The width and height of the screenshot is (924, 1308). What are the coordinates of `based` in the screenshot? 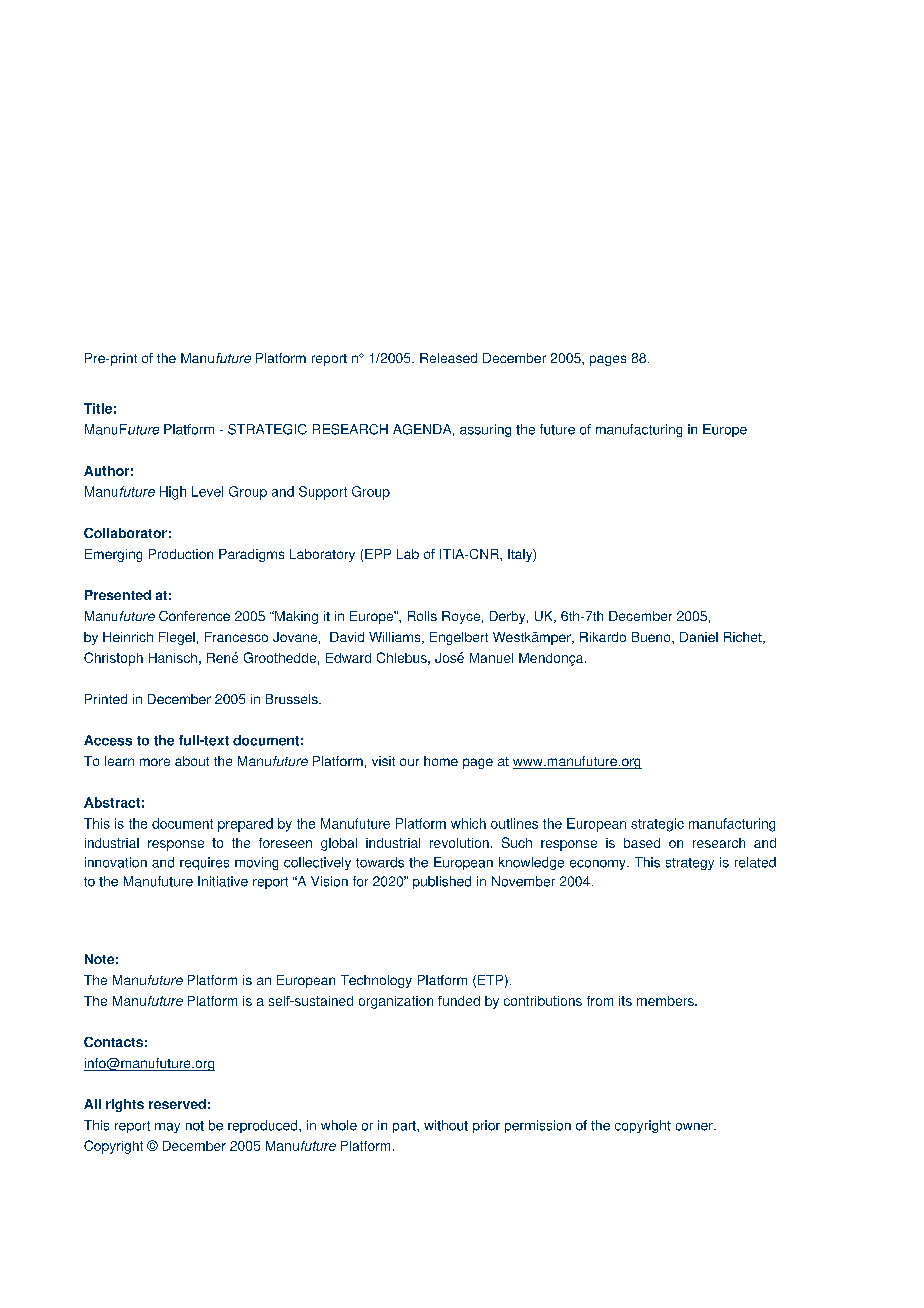 It's located at (642, 843).
